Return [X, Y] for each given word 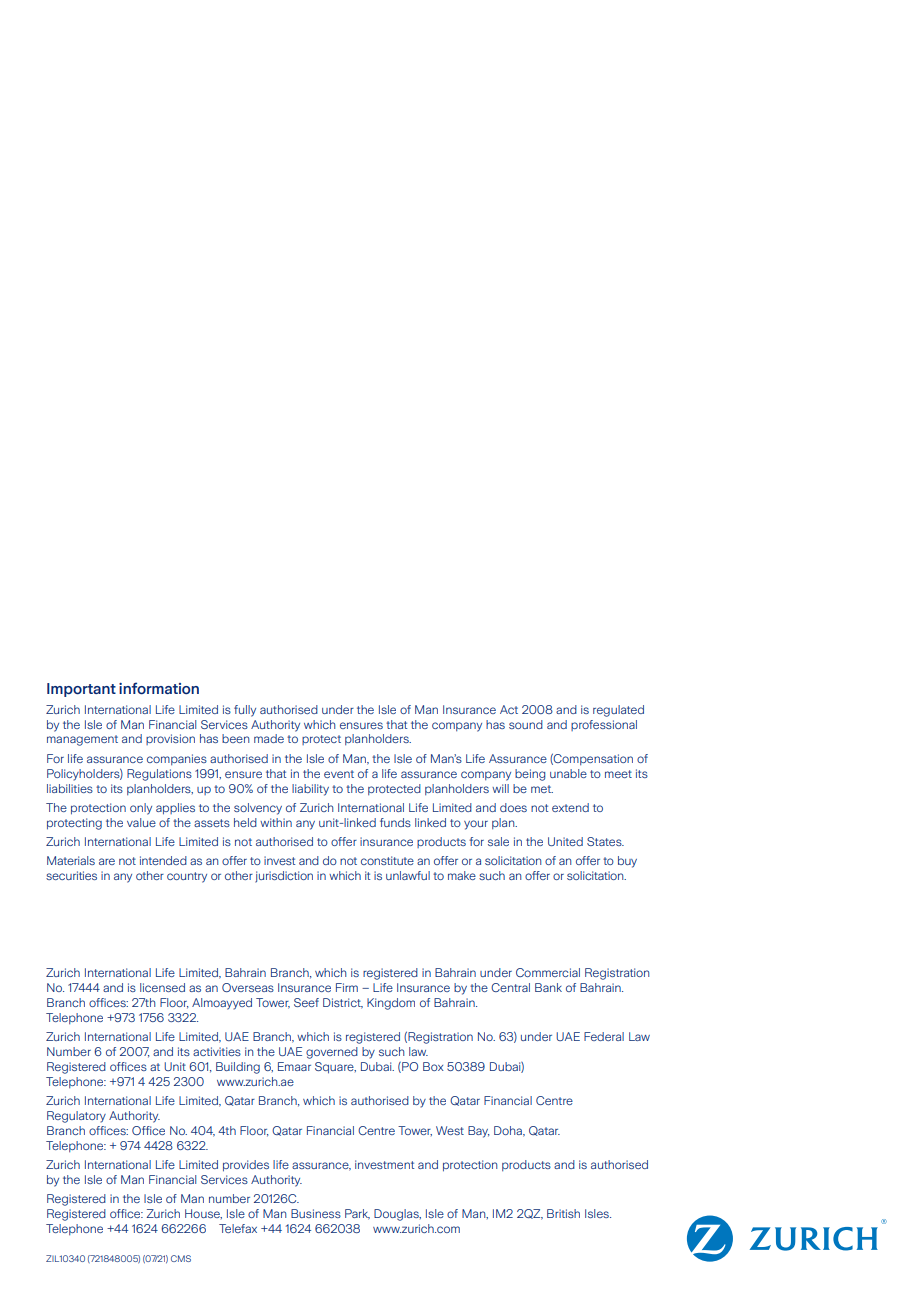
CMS [181, 1258]
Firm [347, 987]
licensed [162, 987]
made [269, 738]
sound [526, 724]
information [159, 688]
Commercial [548, 972]
